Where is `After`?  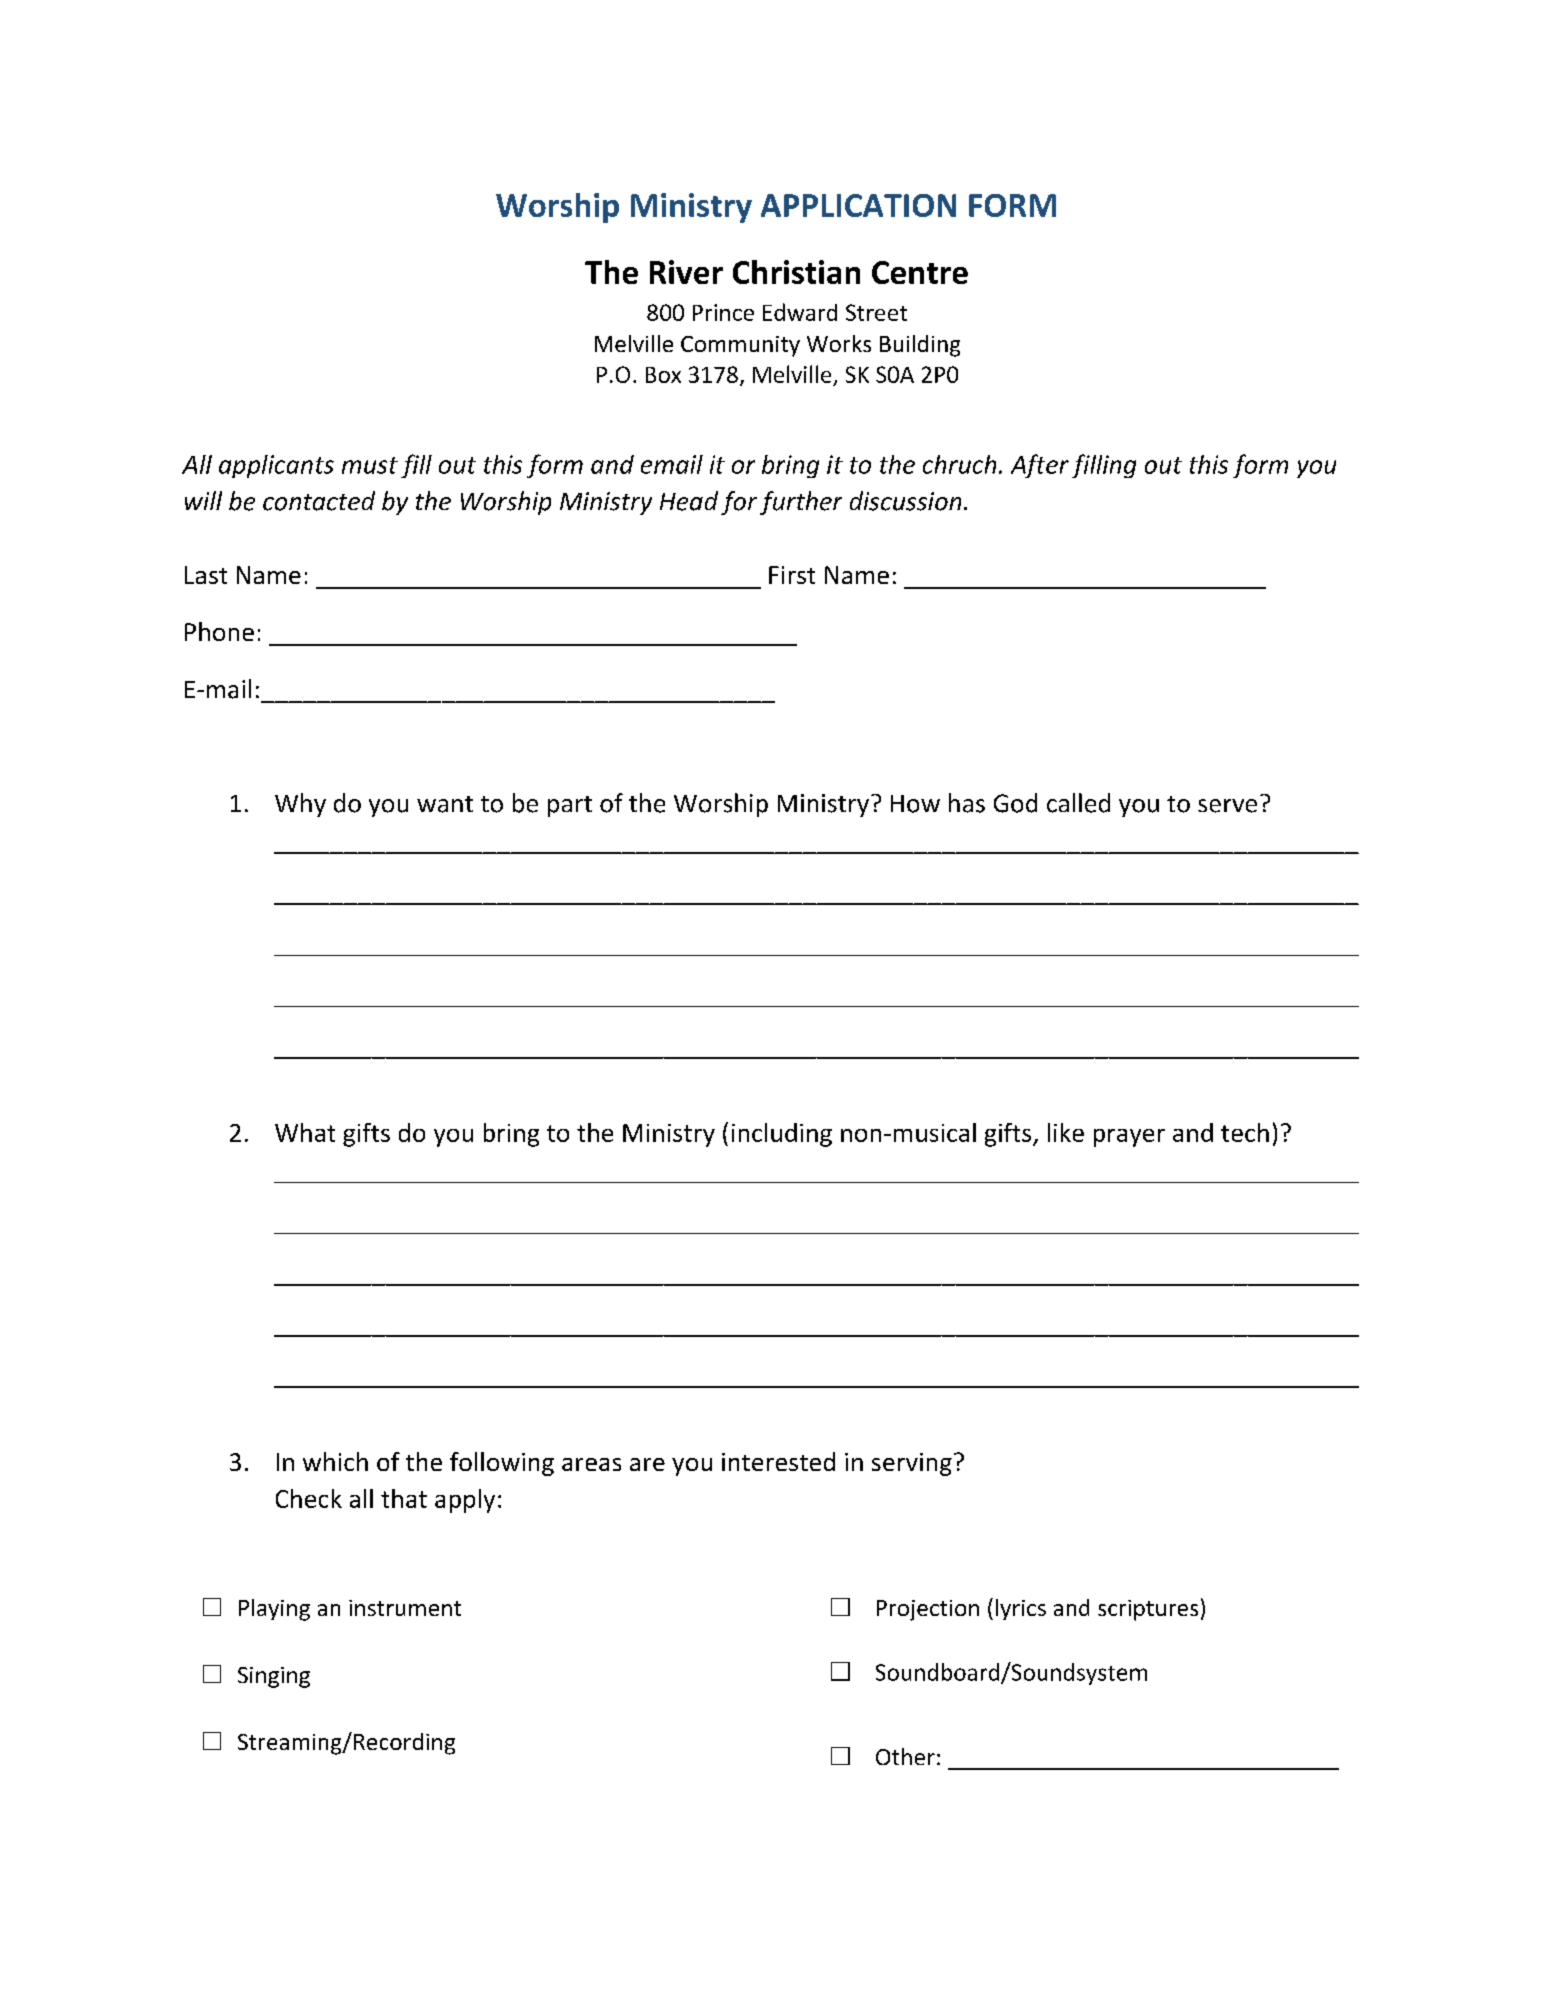
After is located at coordinates (1040, 466).
